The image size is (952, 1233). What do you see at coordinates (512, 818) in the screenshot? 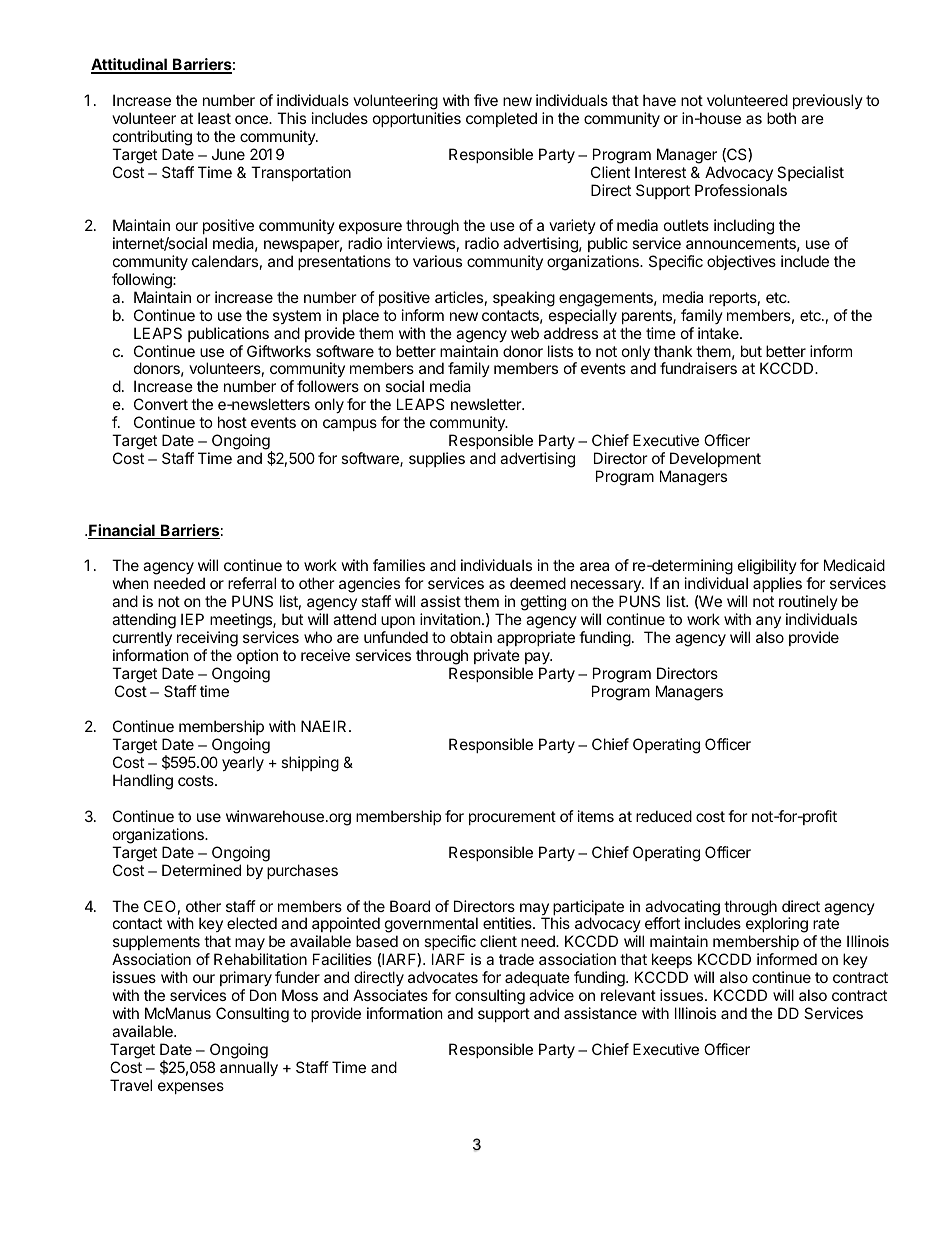
I see `procurement` at bounding box center [512, 818].
